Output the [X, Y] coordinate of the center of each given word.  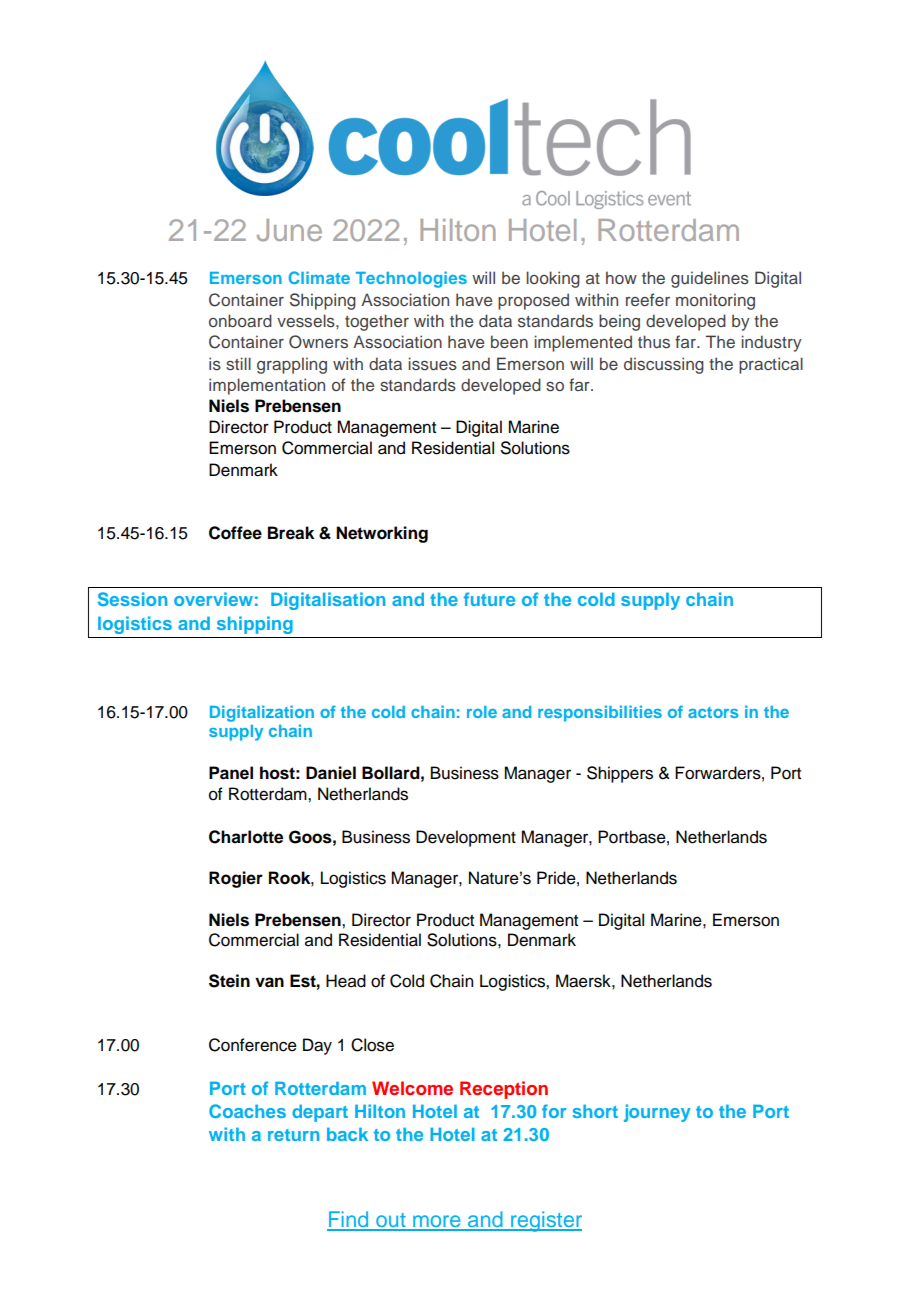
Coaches [247, 1111]
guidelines [710, 279]
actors [713, 712]
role [482, 712]
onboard [240, 320]
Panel [231, 773]
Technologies [411, 279]
